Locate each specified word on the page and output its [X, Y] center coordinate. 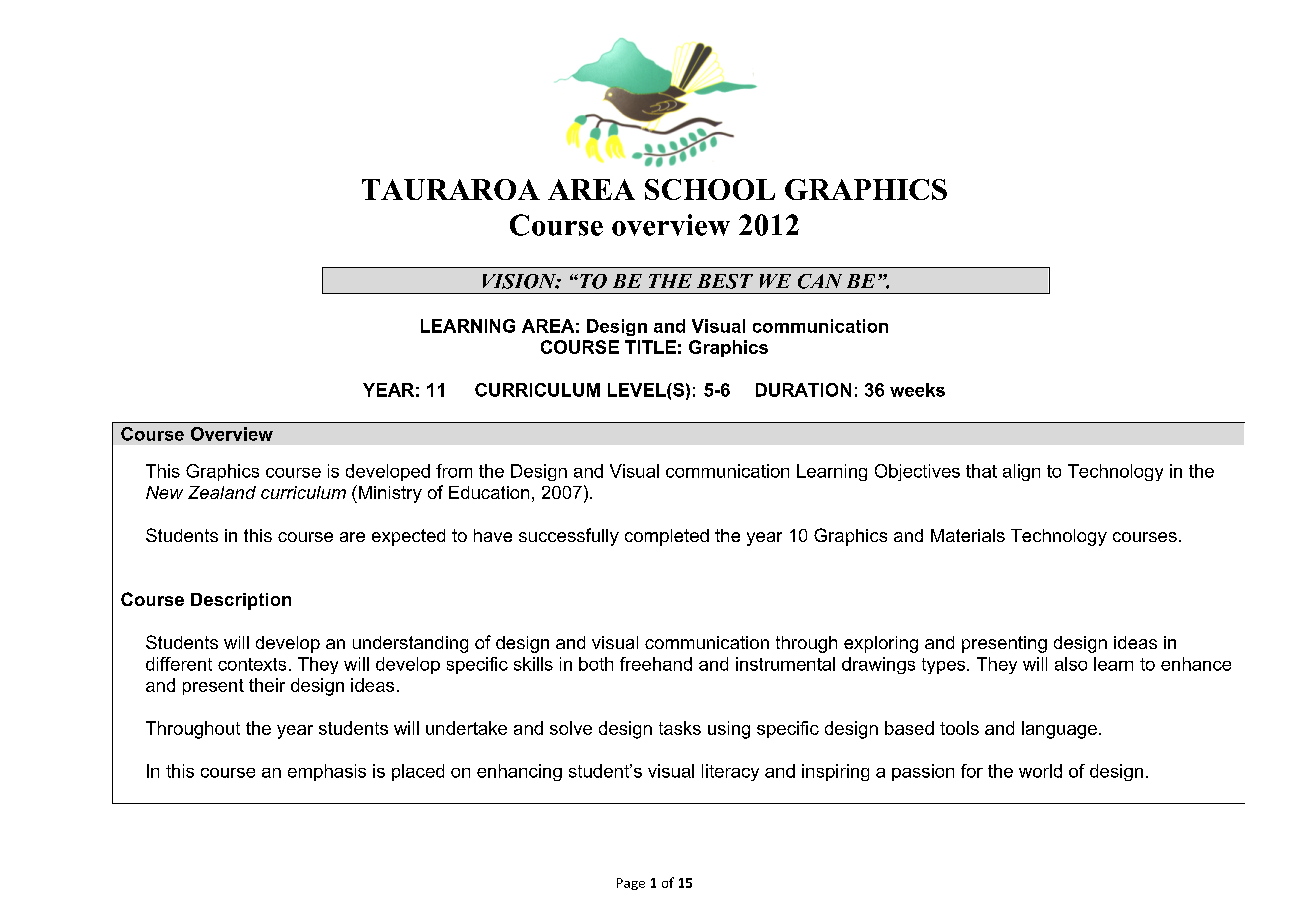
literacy [730, 772]
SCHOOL [710, 189]
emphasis [327, 772]
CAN [820, 281]
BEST [725, 281]
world [1040, 771]
